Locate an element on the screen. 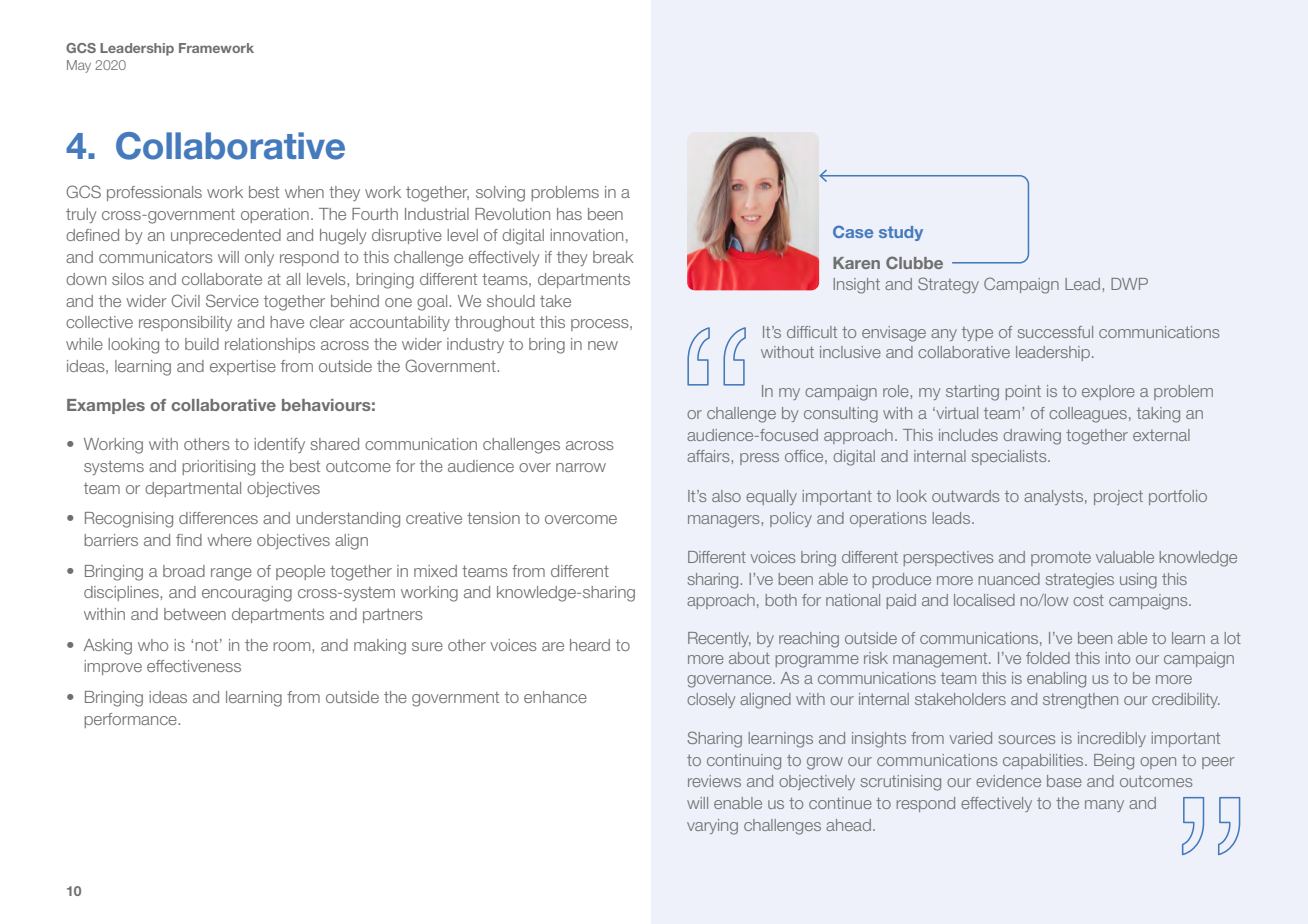  study is located at coordinates (901, 233).
